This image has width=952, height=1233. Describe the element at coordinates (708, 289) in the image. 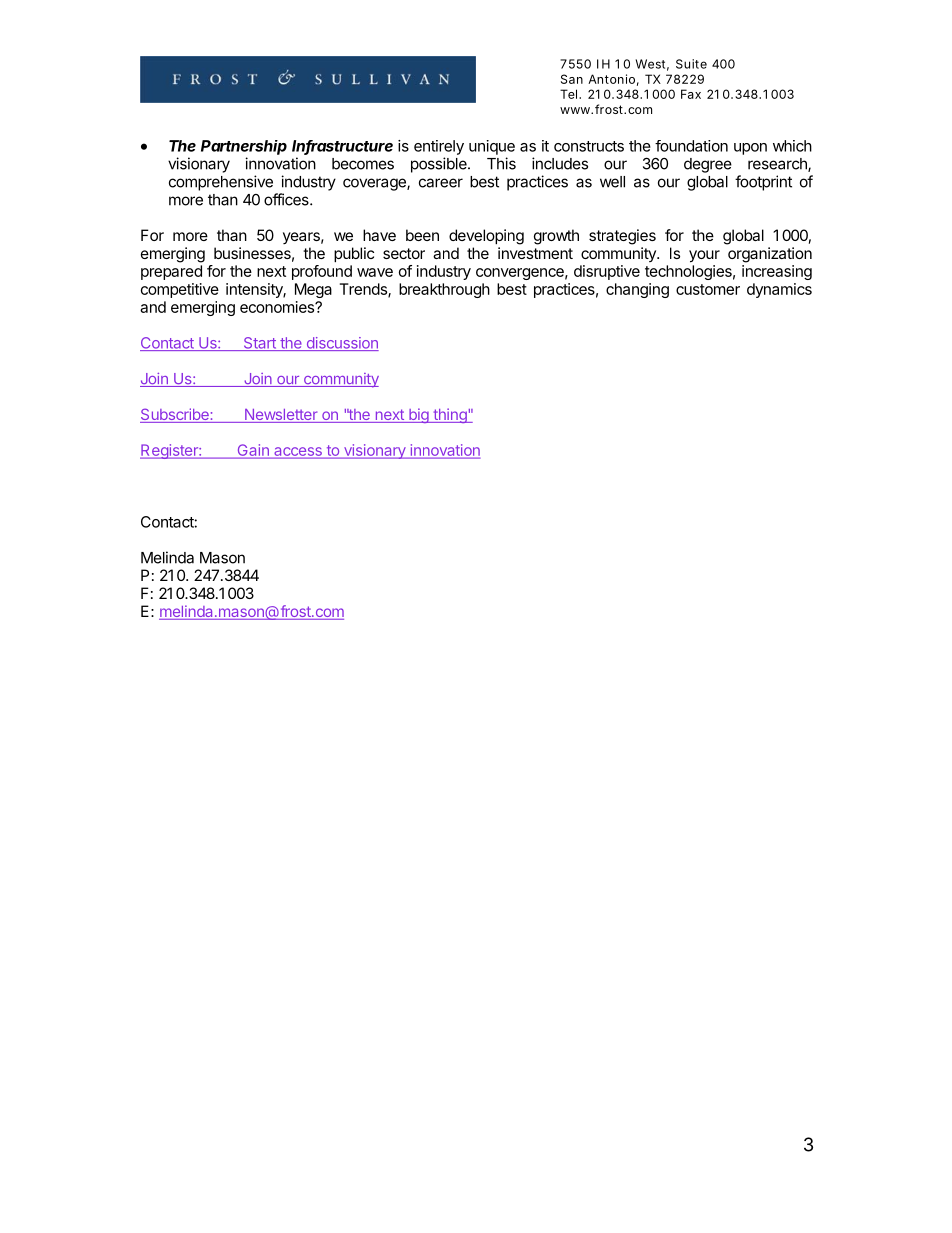

I see `customer` at that location.
